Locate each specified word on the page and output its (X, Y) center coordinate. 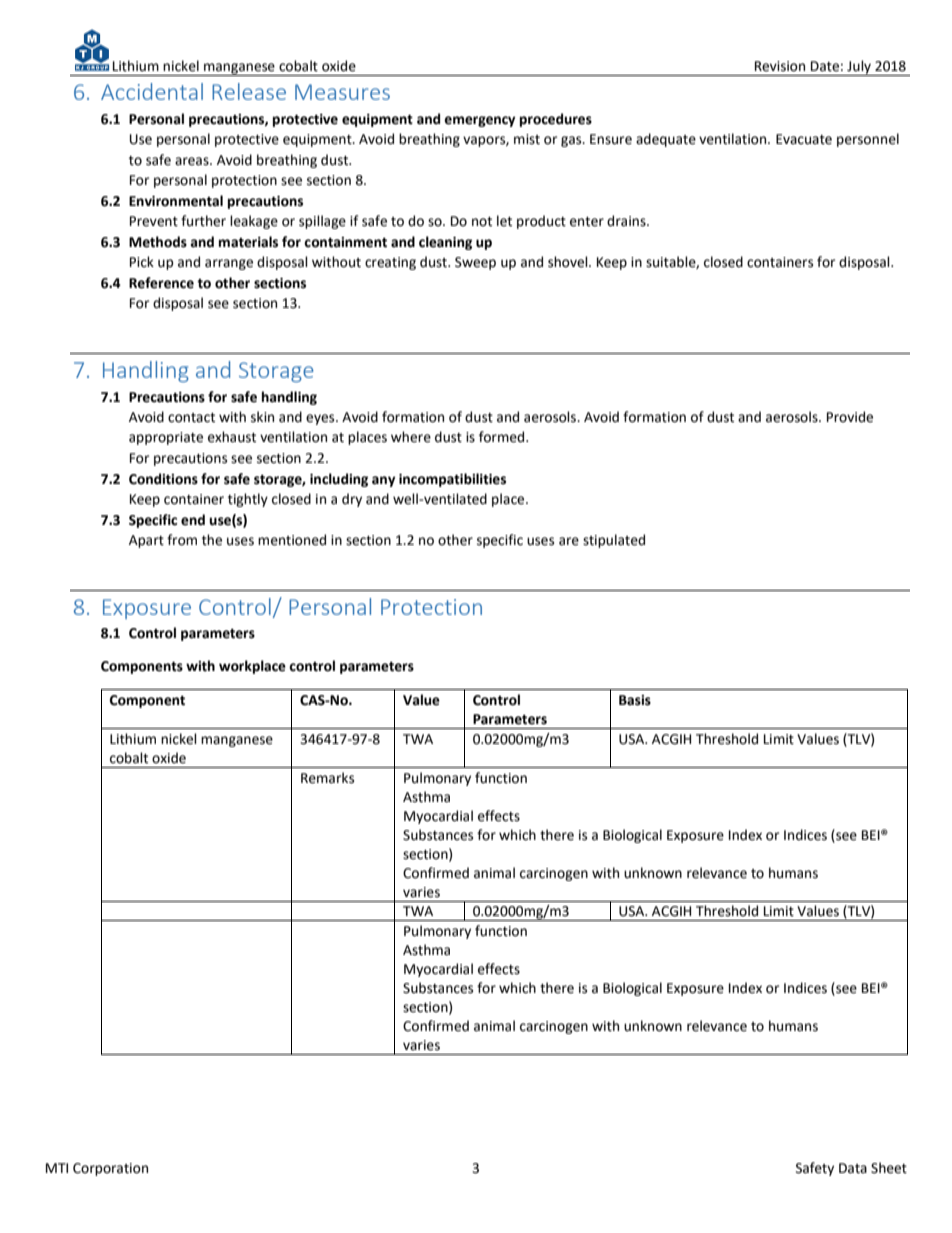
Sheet (889, 1168)
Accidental (152, 91)
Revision (780, 66)
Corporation (110, 1169)
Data (853, 1168)
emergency (480, 121)
